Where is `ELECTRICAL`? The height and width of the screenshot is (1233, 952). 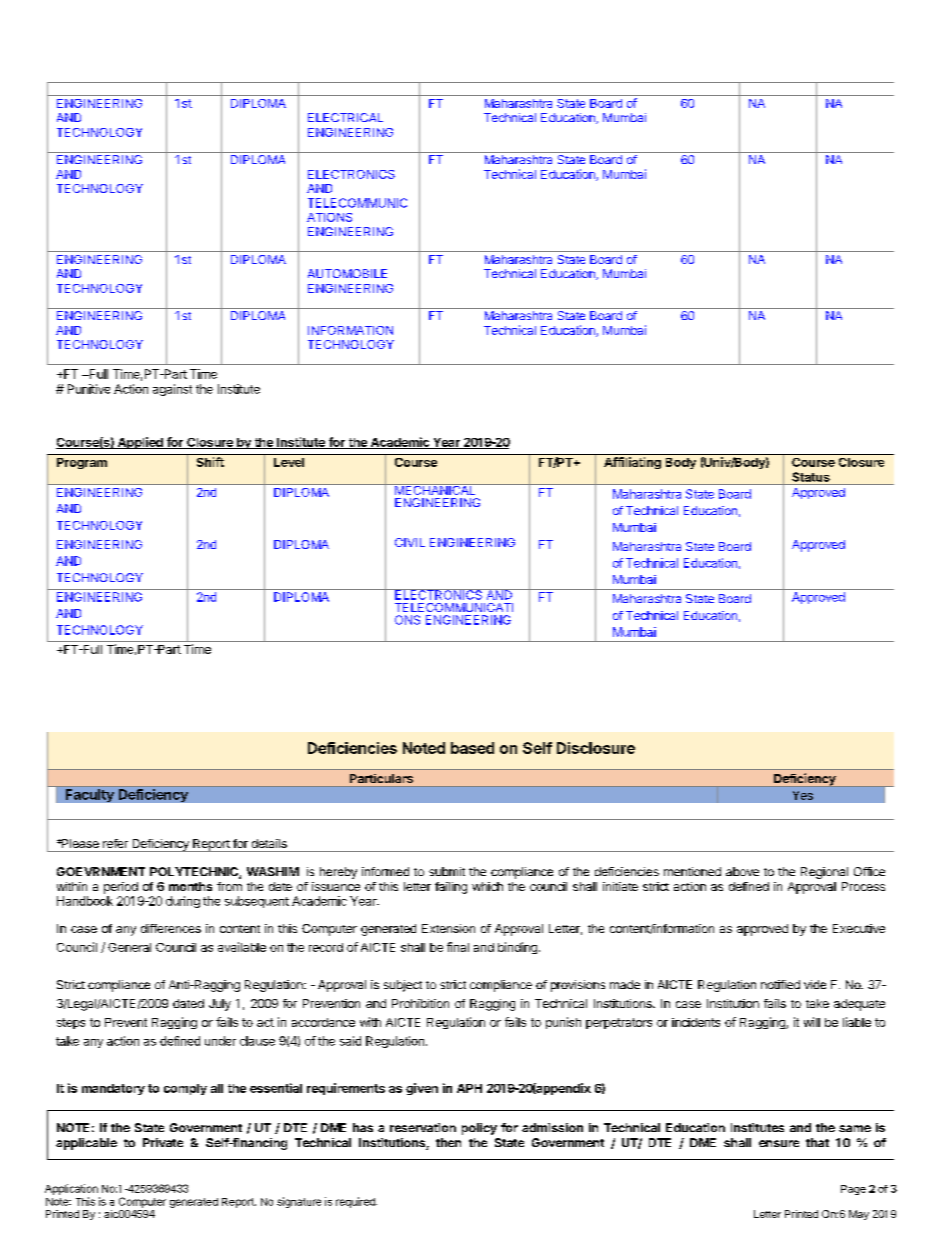 ELECTRICAL is located at coordinates (345, 117).
